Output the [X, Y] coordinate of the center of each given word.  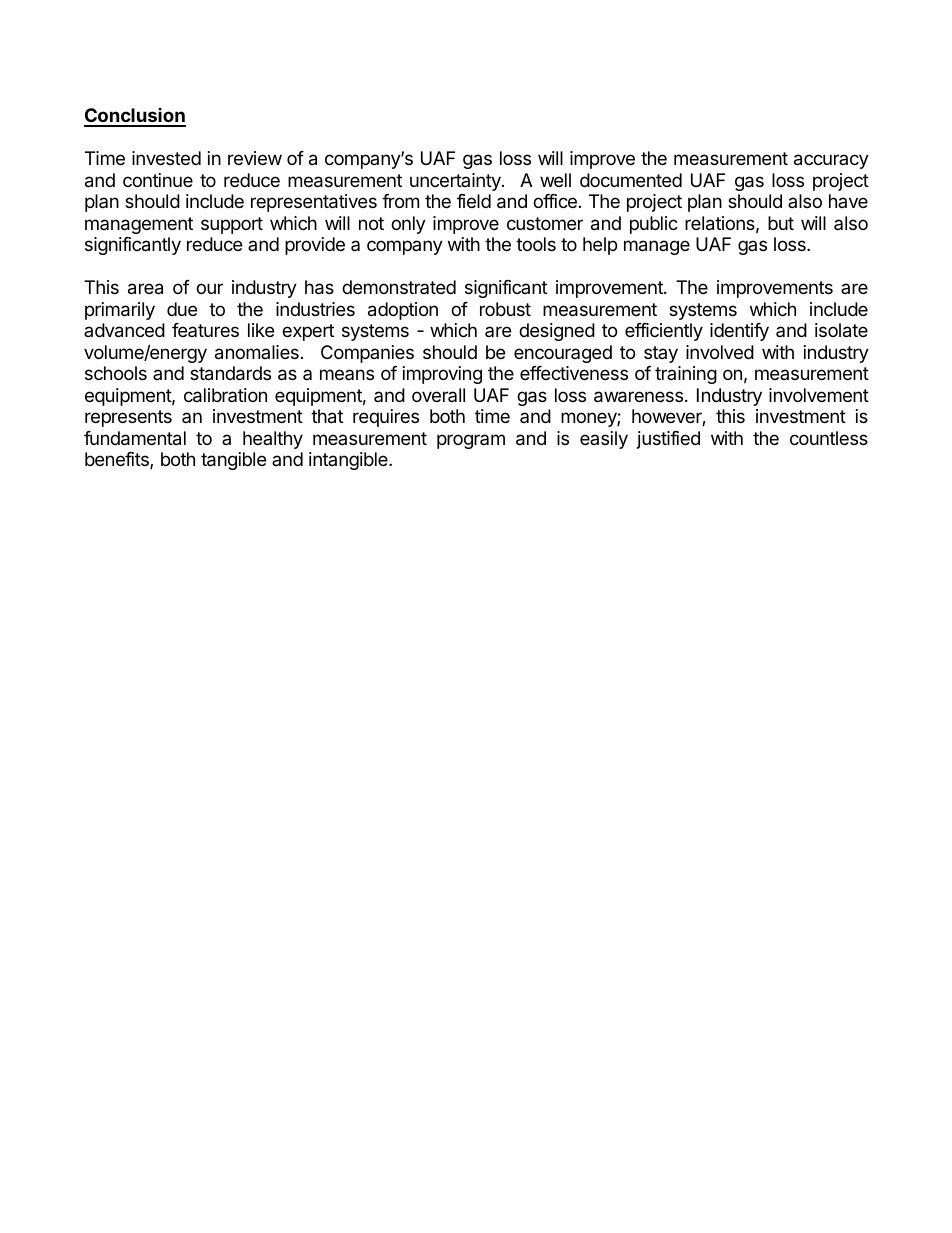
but [781, 223]
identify [739, 332]
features [205, 330]
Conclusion [135, 117]
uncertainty [456, 182]
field [474, 201]
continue [158, 180]
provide [315, 246]
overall [438, 395]
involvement [819, 395]
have [848, 201]
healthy [273, 440]
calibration [225, 395]
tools [536, 244]
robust [505, 309]
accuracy [831, 161]
